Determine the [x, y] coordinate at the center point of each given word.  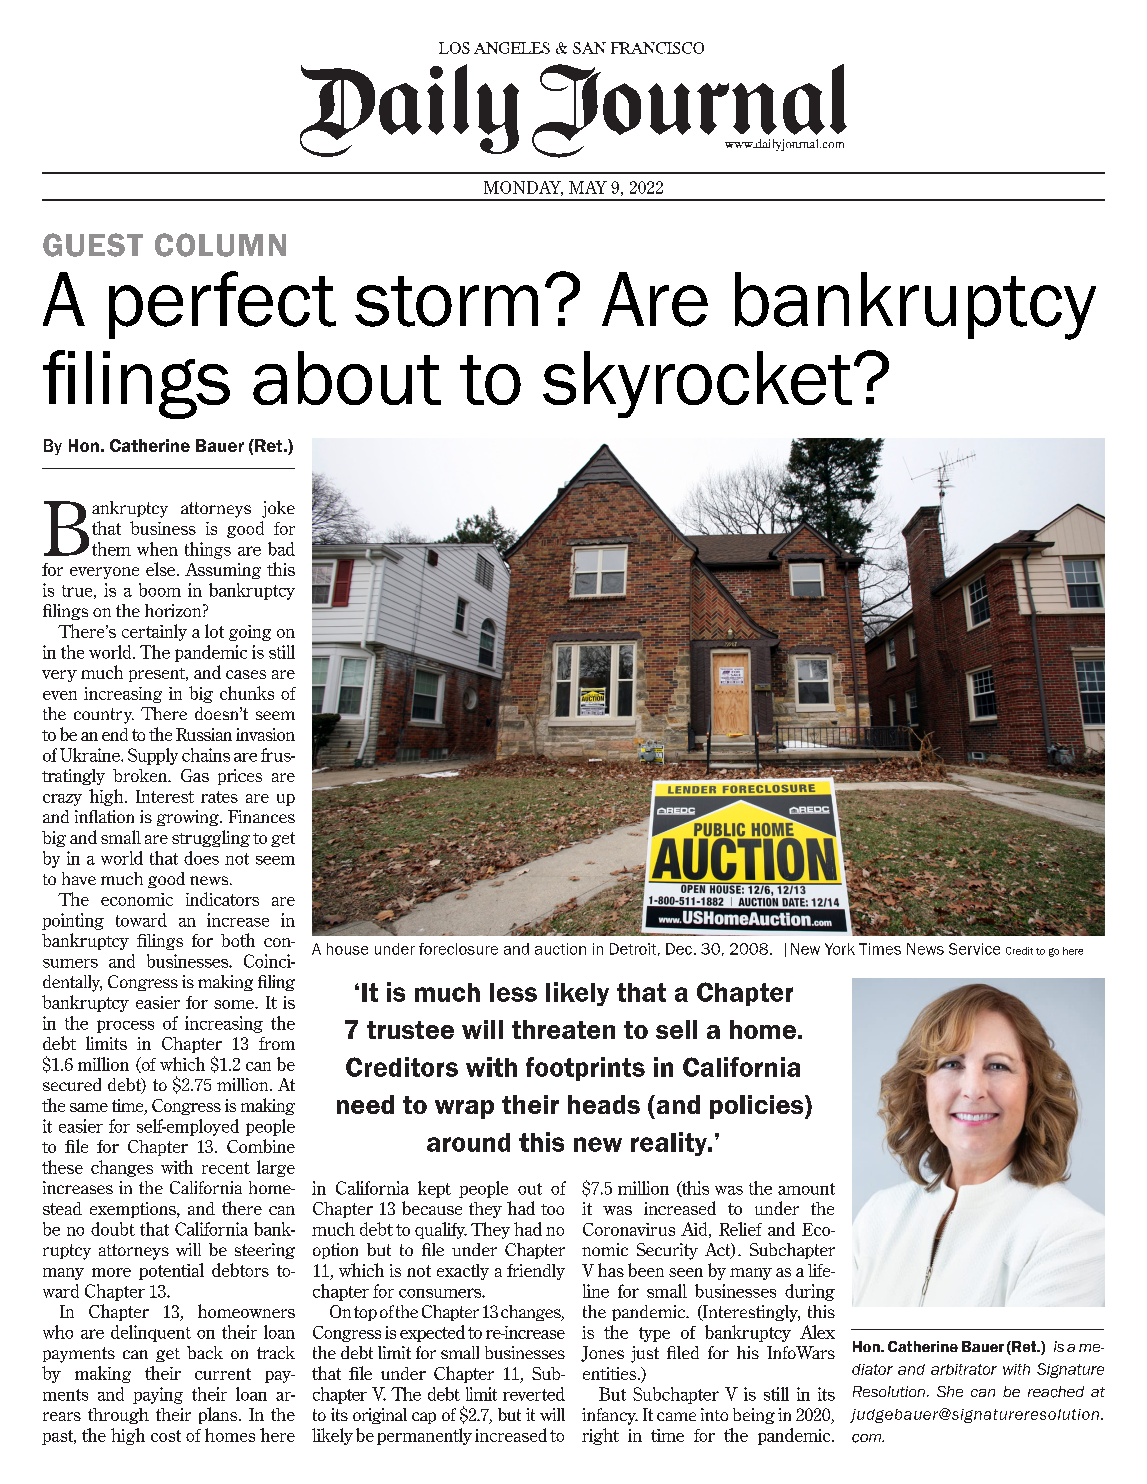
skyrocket [699, 384]
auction [560, 949]
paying [158, 1395]
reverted [534, 1394]
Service [974, 949]
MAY [588, 187]
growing [189, 818]
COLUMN [220, 245]
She [950, 1391]
